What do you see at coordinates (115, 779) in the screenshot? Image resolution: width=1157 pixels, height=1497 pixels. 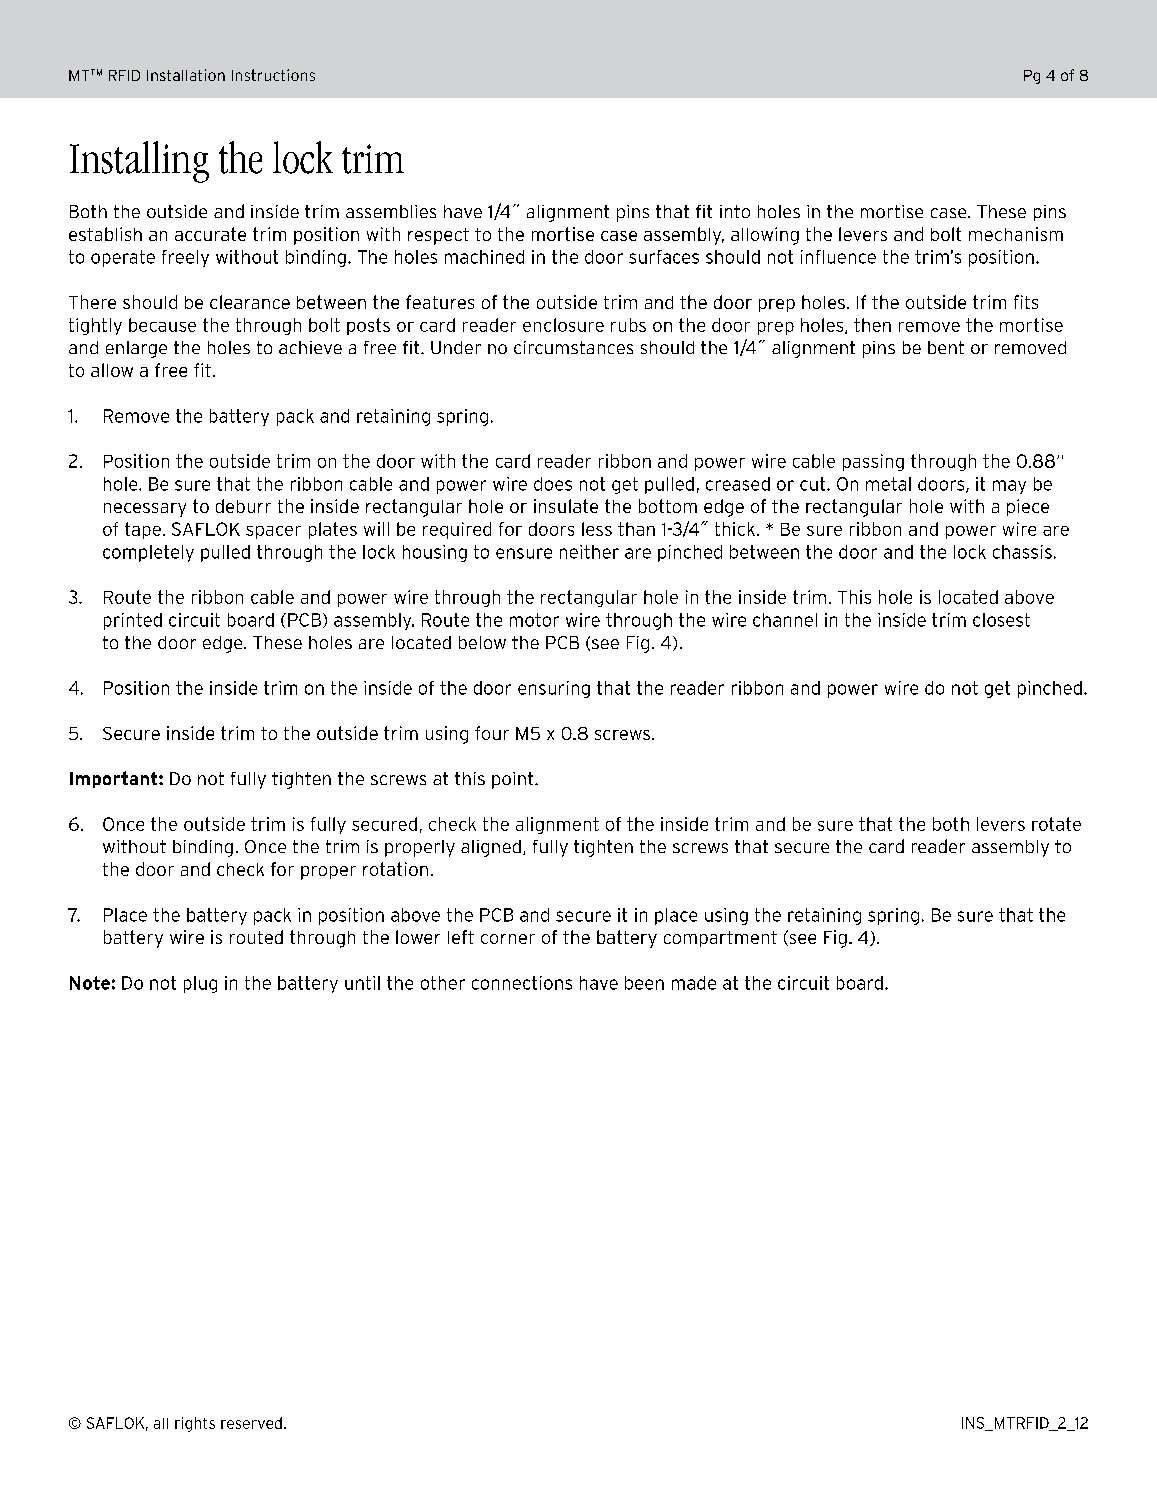 I see `Important` at bounding box center [115, 779].
